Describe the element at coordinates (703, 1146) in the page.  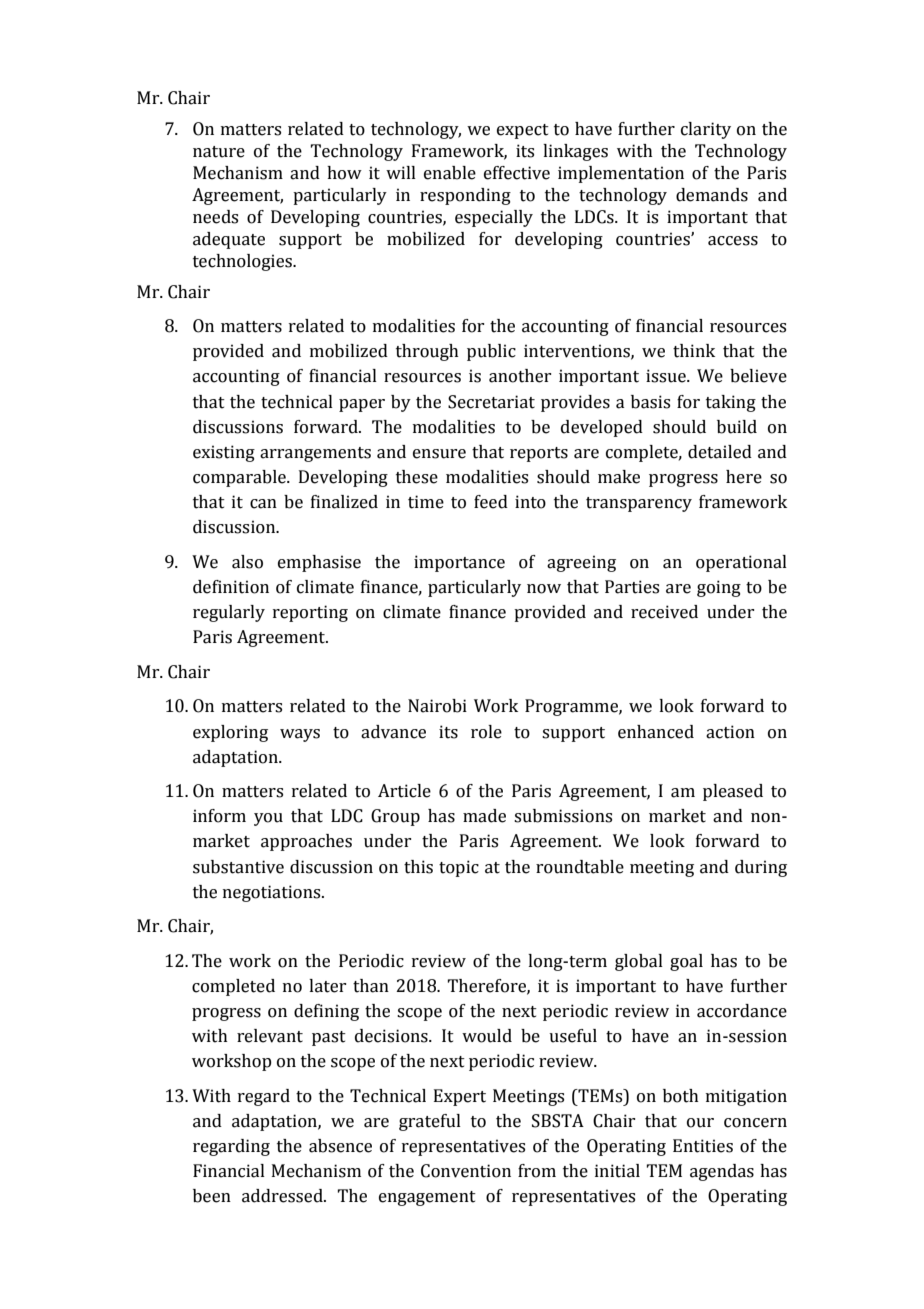
I see `Entities` at that location.
